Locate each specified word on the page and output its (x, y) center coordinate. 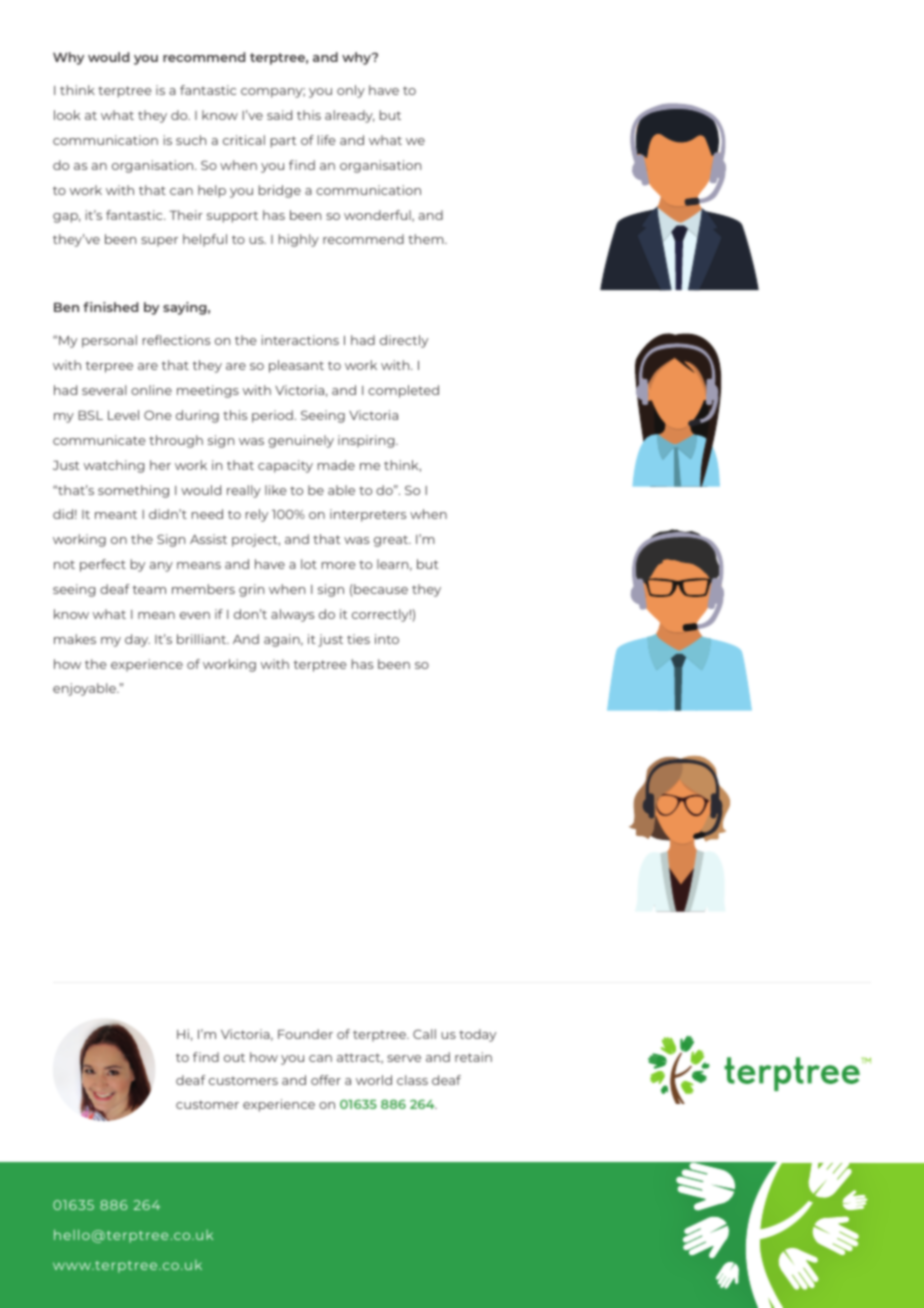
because (380, 589)
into (387, 639)
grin (251, 590)
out (234, 1057)
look (67, 115)
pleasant (296, 366)
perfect (103, 565)
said (279, 115)
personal (109, 341)
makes (75, 639)
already (350, 116)
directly (404, 341)
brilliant (202, 639)
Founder (305, 1034)
